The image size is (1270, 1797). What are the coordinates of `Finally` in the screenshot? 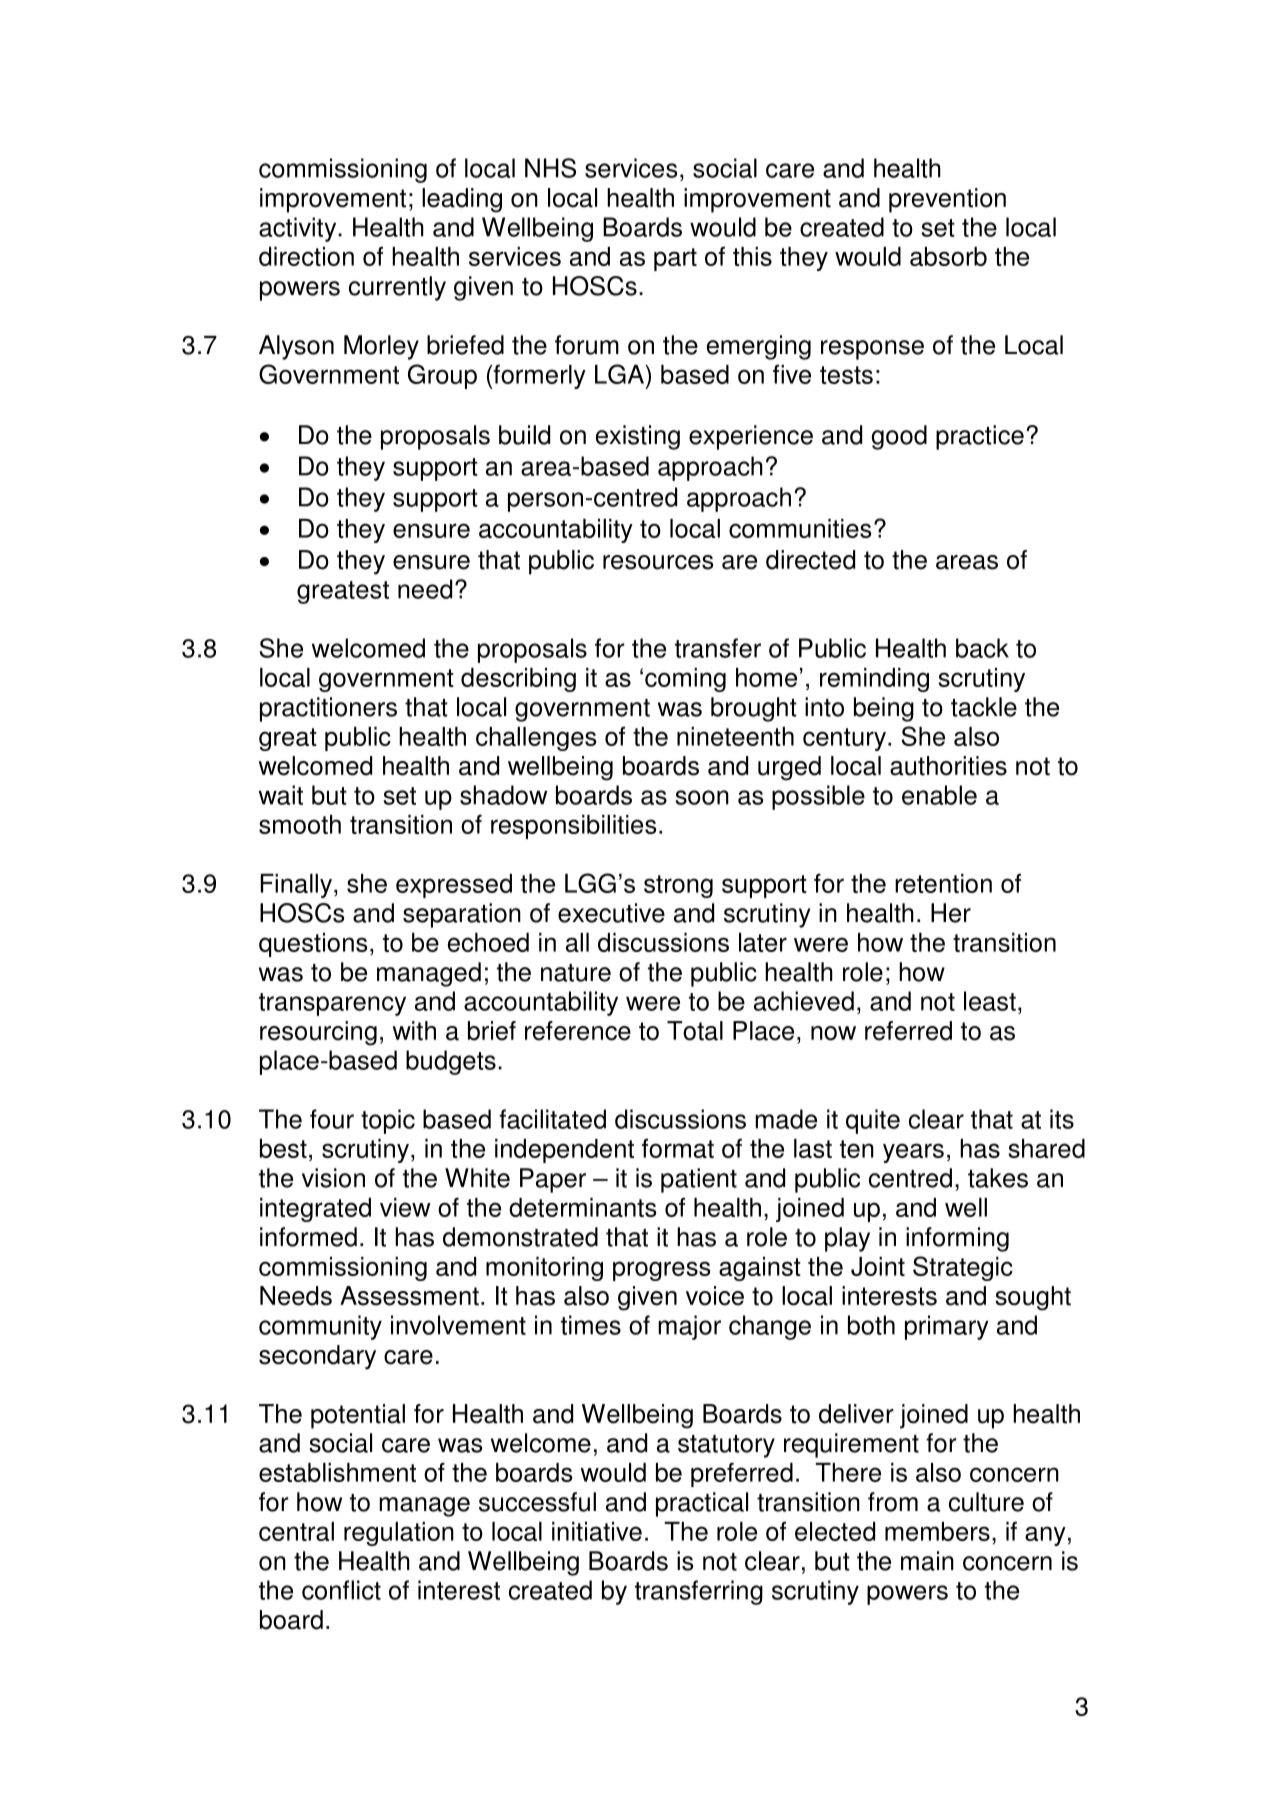 It's located at (296, 886).
